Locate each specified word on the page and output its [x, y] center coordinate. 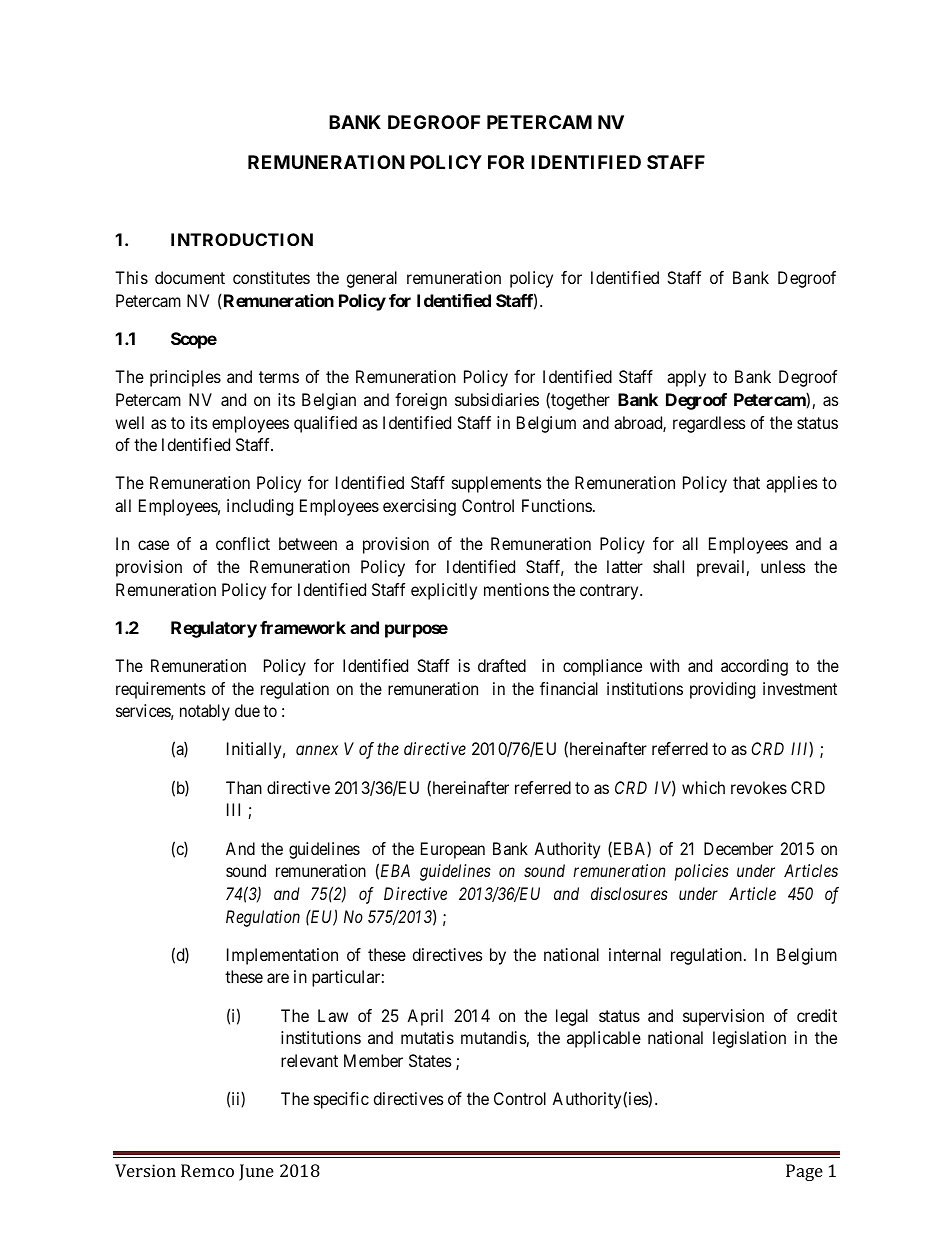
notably [205, 712]
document [190, 277]
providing [722, 690]
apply [686, 378]
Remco [207, 1170]
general [372, 279]
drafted [502, 665]
